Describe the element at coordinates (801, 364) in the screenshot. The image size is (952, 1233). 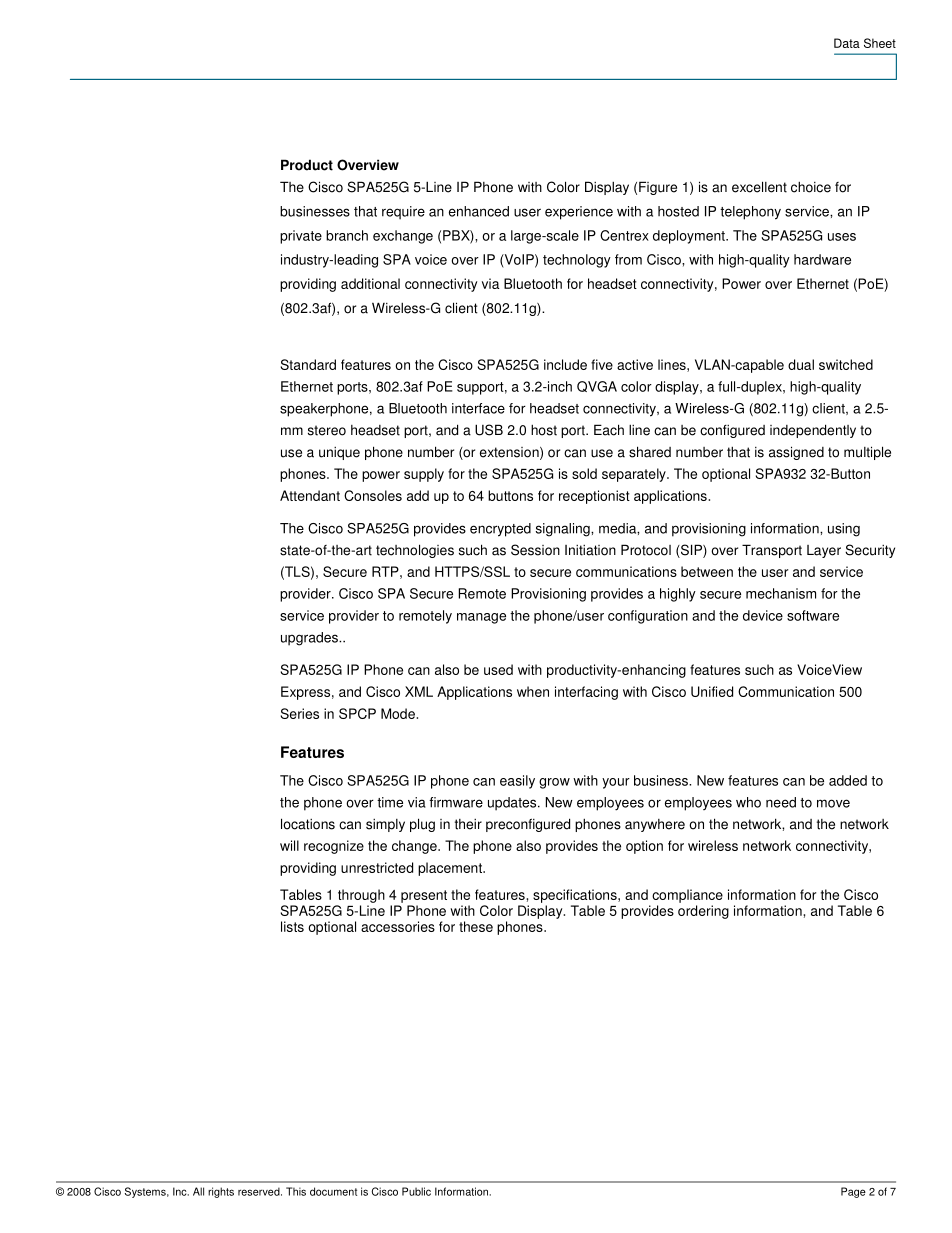
I see `dual` at that location.
